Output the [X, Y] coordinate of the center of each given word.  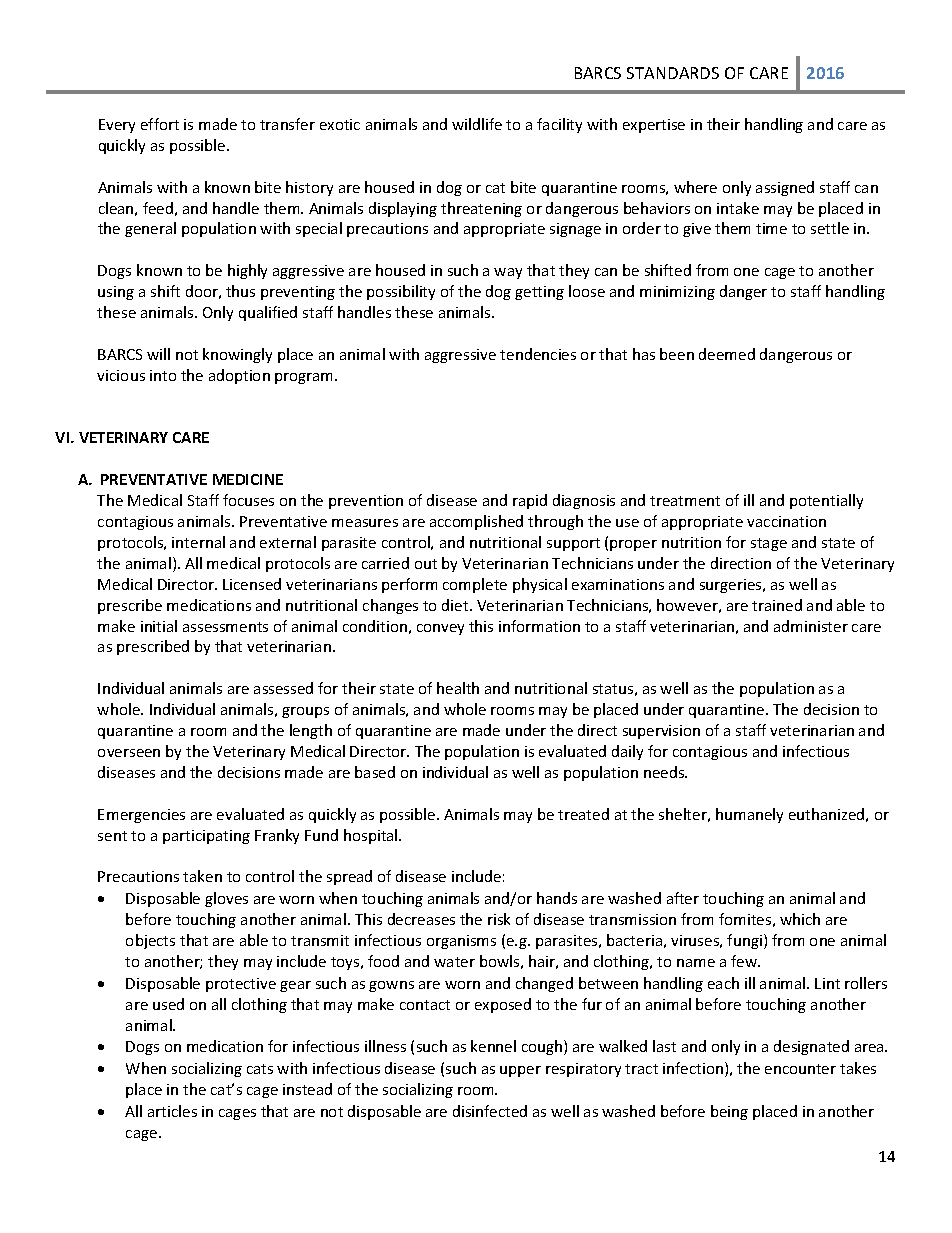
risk [499, 919]
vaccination [786, 521]
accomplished [476, 522]
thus [240, 291]
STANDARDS [673, 73]
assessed [283, 688]
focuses [248, 500]
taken [202, 876]
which [800, 919]
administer [811, 626]
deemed [727, 354]
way [508, 273]
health [458, 688]
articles [172, 1111]
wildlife [477, 124]
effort [160, 124]
